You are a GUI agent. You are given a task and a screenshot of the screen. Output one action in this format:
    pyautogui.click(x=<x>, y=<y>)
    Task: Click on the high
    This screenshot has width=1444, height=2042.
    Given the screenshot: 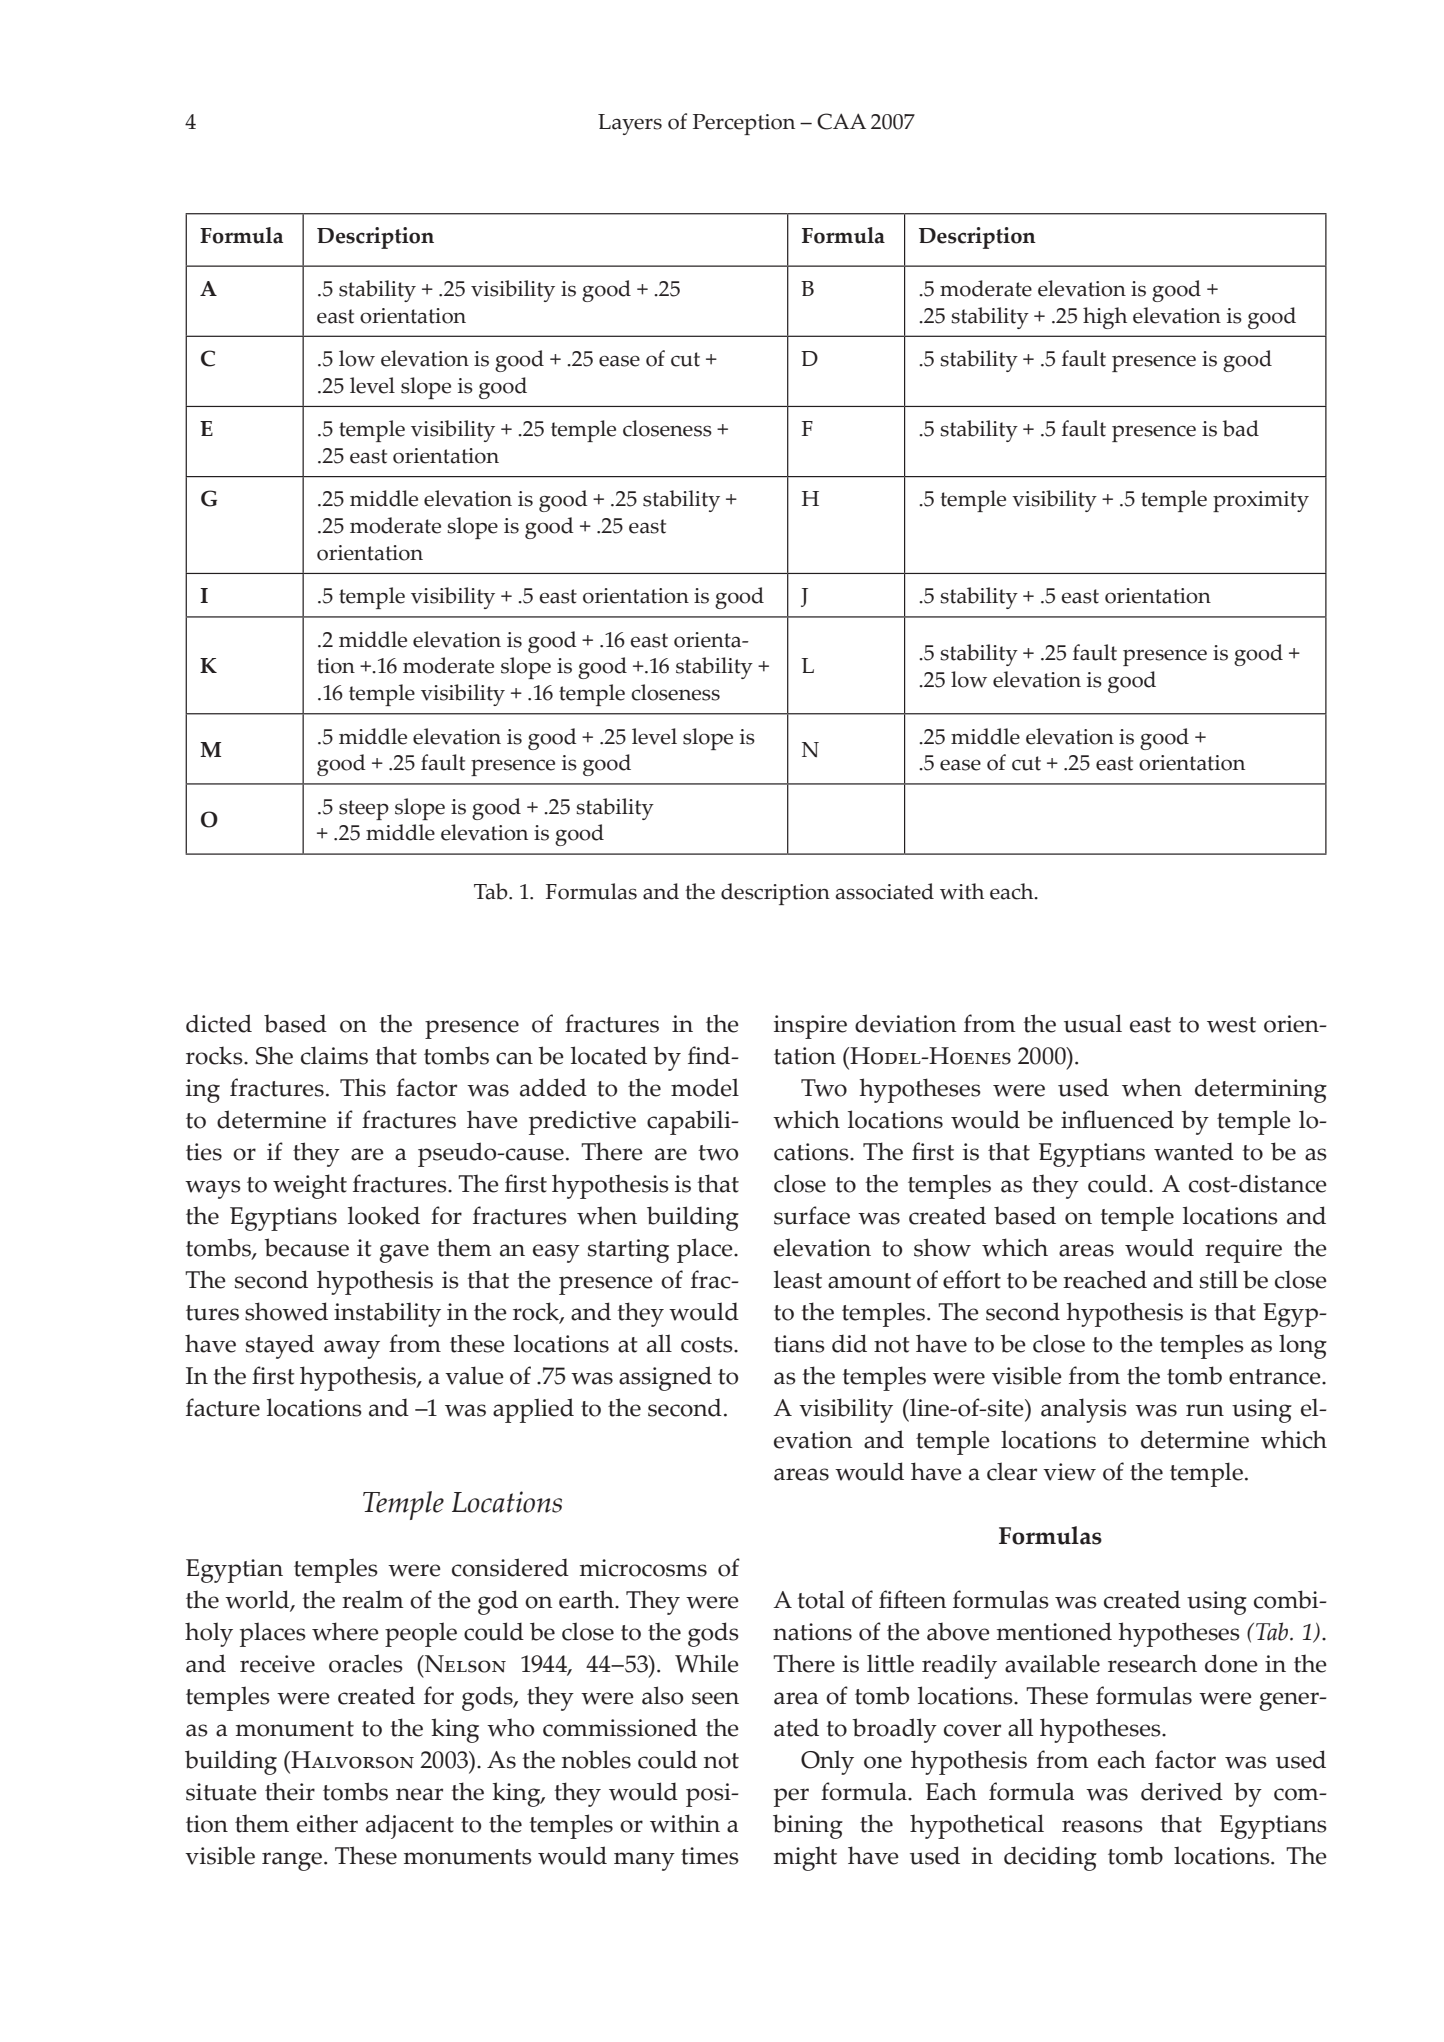 What is the action you would take?
    pyautogui.click(x=1105, y=318)
